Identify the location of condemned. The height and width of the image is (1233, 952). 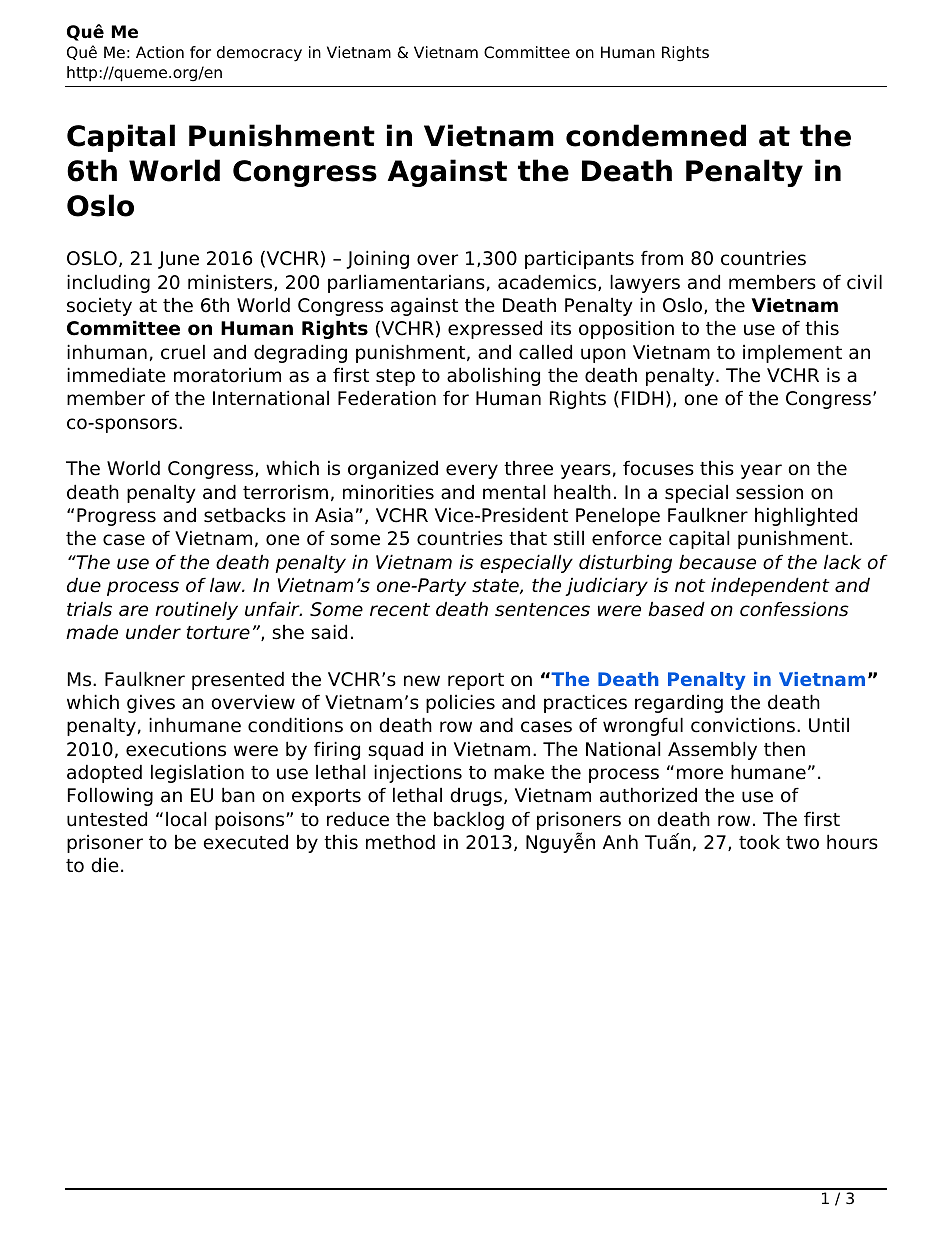
(656, 135).
